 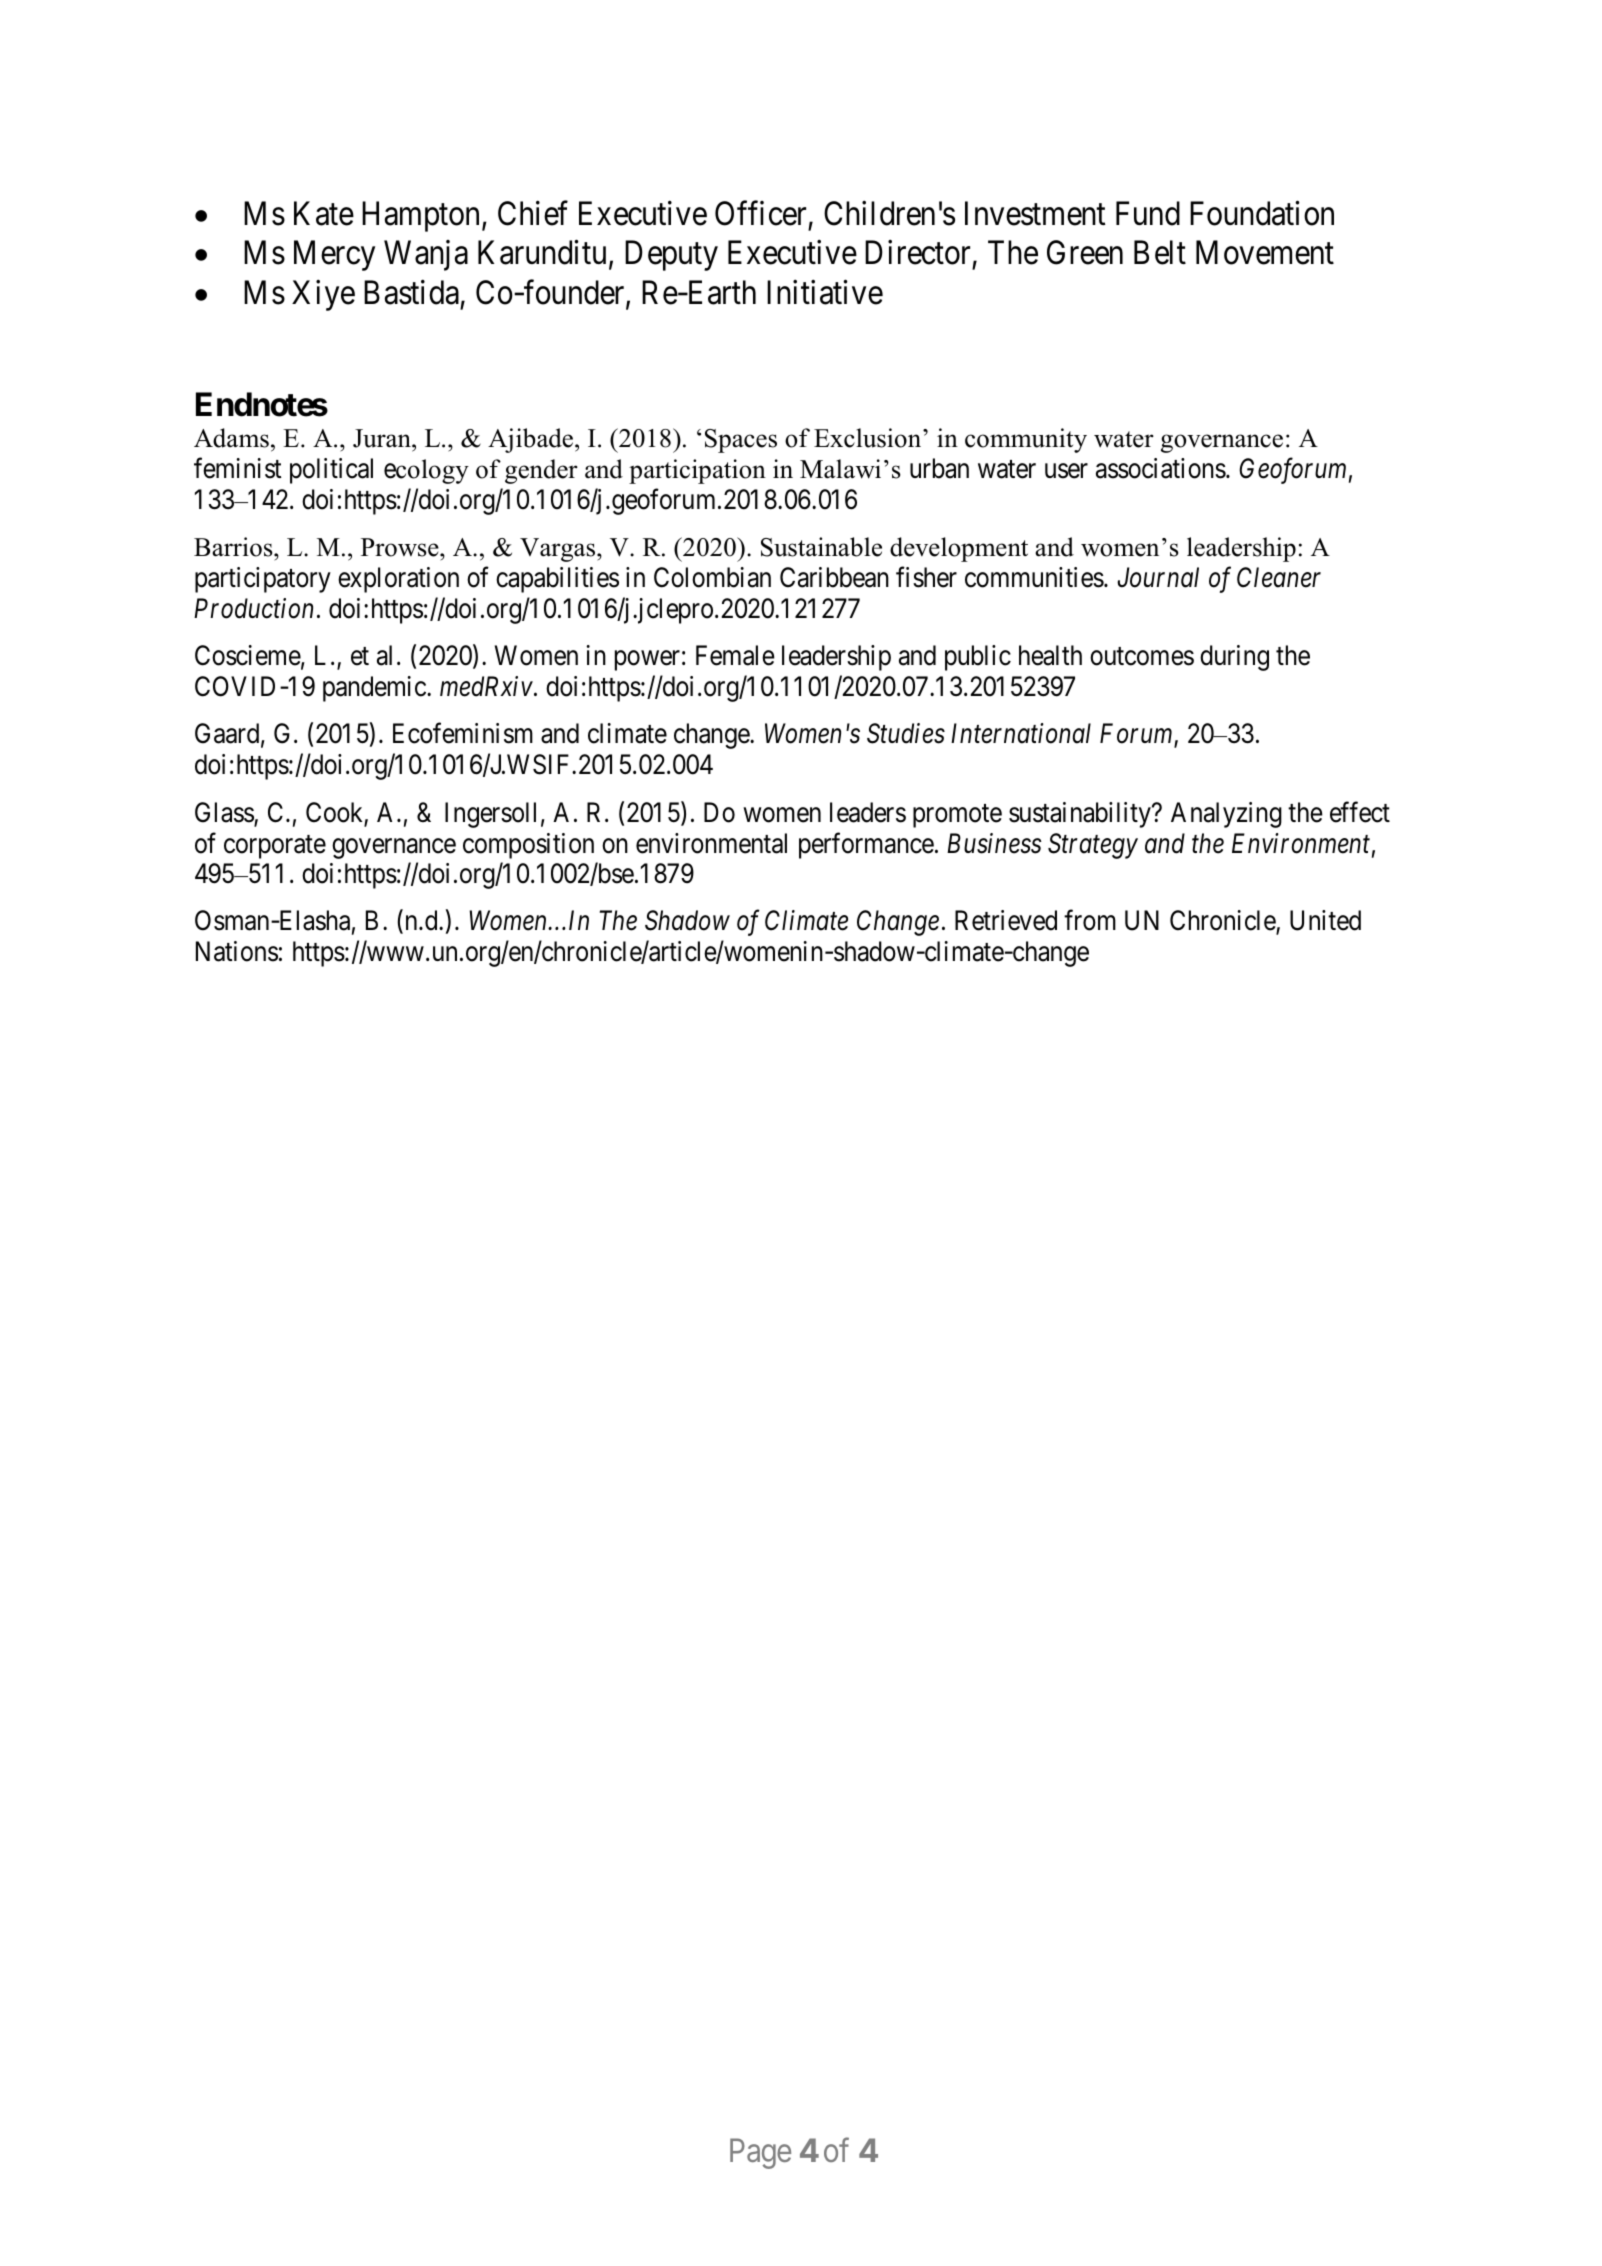 What do you see at coordinates (1006, 920) in the screenshot?
I see `Retrieved` at bounding box center [1006, 920].
